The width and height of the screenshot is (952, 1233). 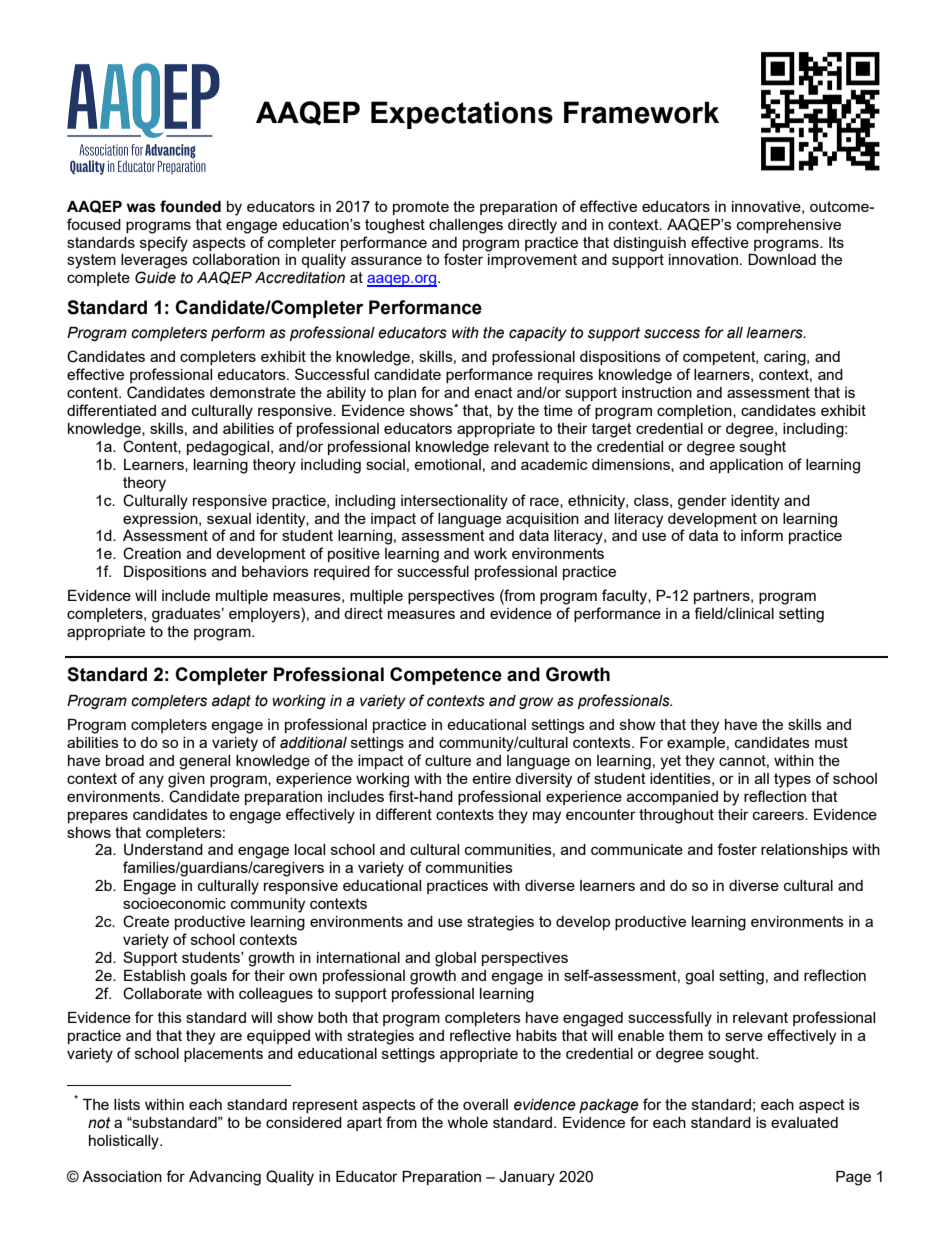 What do you see at coordinates (190, 206) in the screenshot?
I see `founded` at bounding box center [190, 206].
